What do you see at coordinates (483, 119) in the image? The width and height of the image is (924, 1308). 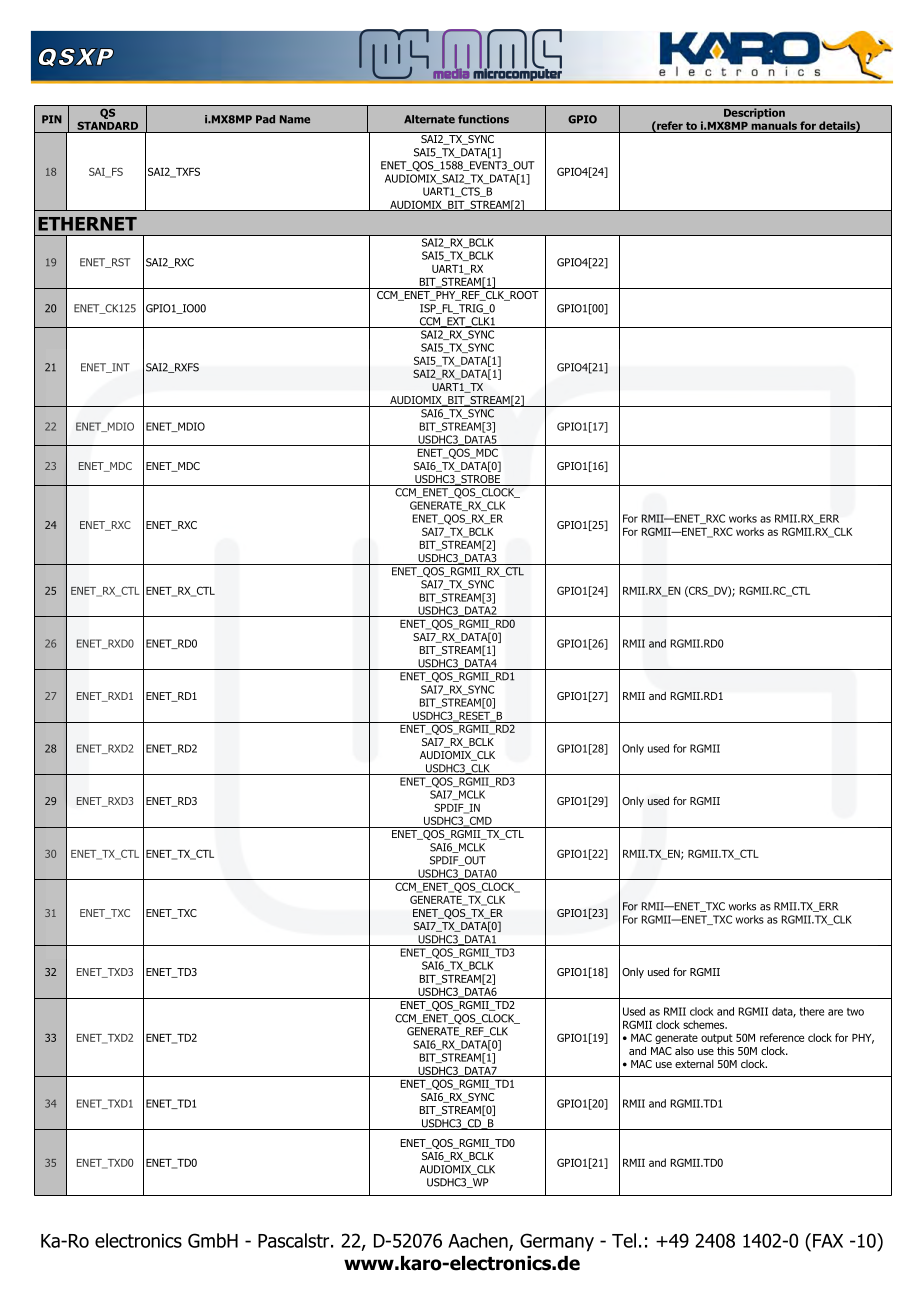 I see `functions` at bounding box center [483, 119].
